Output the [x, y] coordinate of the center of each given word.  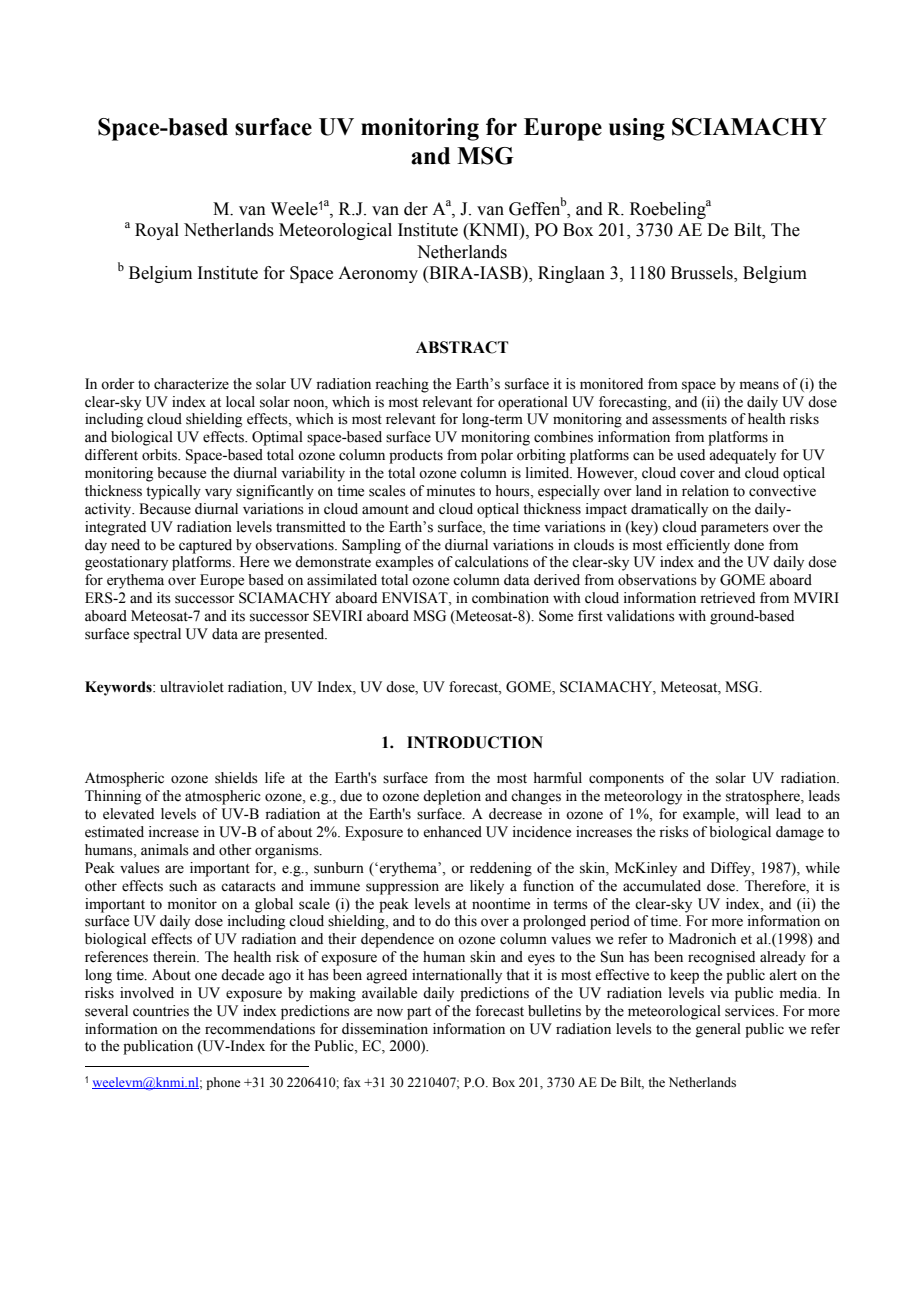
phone [223, 1083]
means [759, 385]
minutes [451, 491]
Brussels [703, 274]
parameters [735, 529]
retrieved [727, 598]
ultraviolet [192, 687]
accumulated [662, 886]
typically [173, 492]
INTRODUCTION [475, 742]
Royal [157, 231]
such [183, 886]
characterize [191, 384]
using [637, 129]
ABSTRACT [462, 347]
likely [487, 887]
